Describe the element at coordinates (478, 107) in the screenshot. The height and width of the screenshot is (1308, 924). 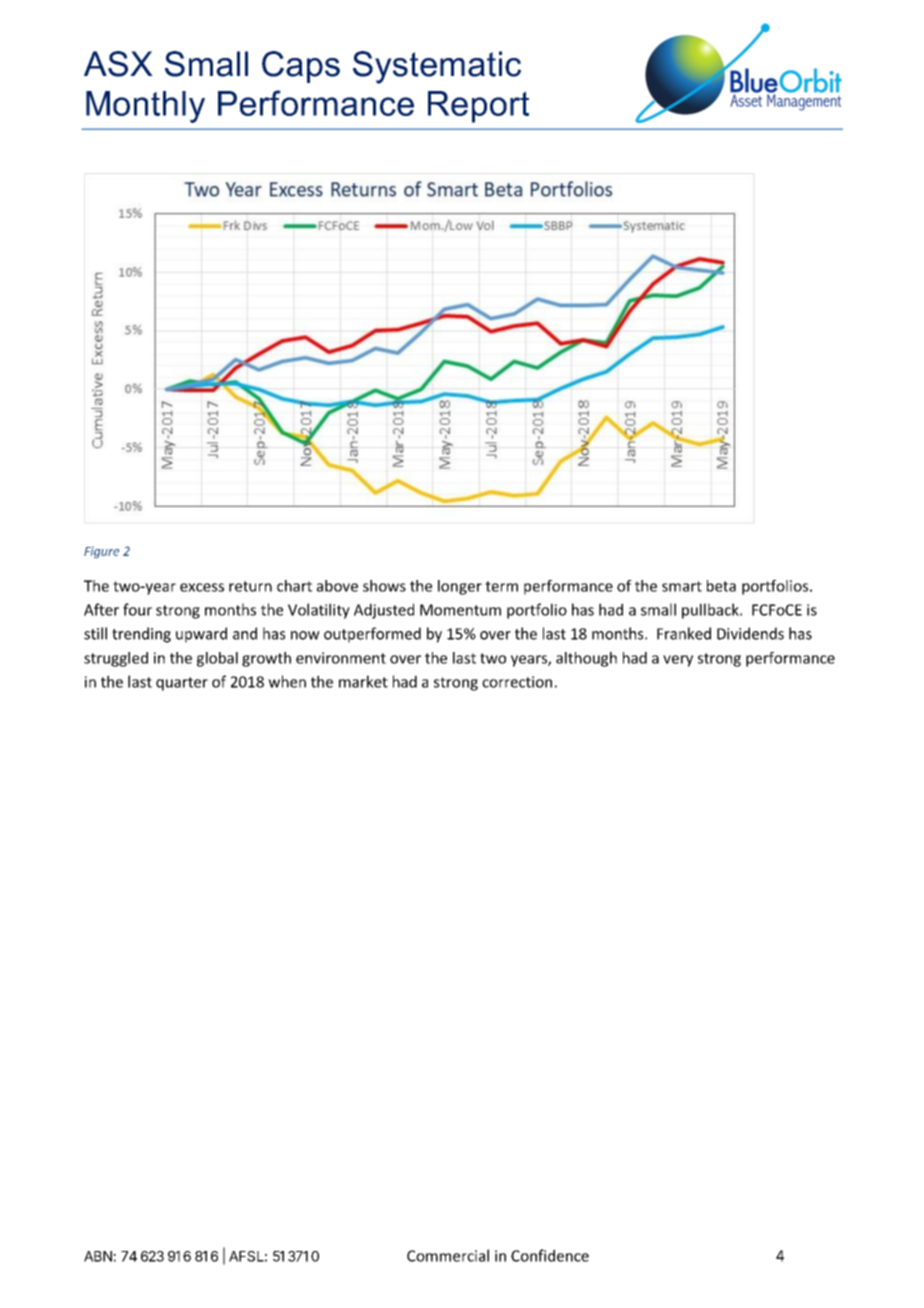
I see `Report` at that location.
